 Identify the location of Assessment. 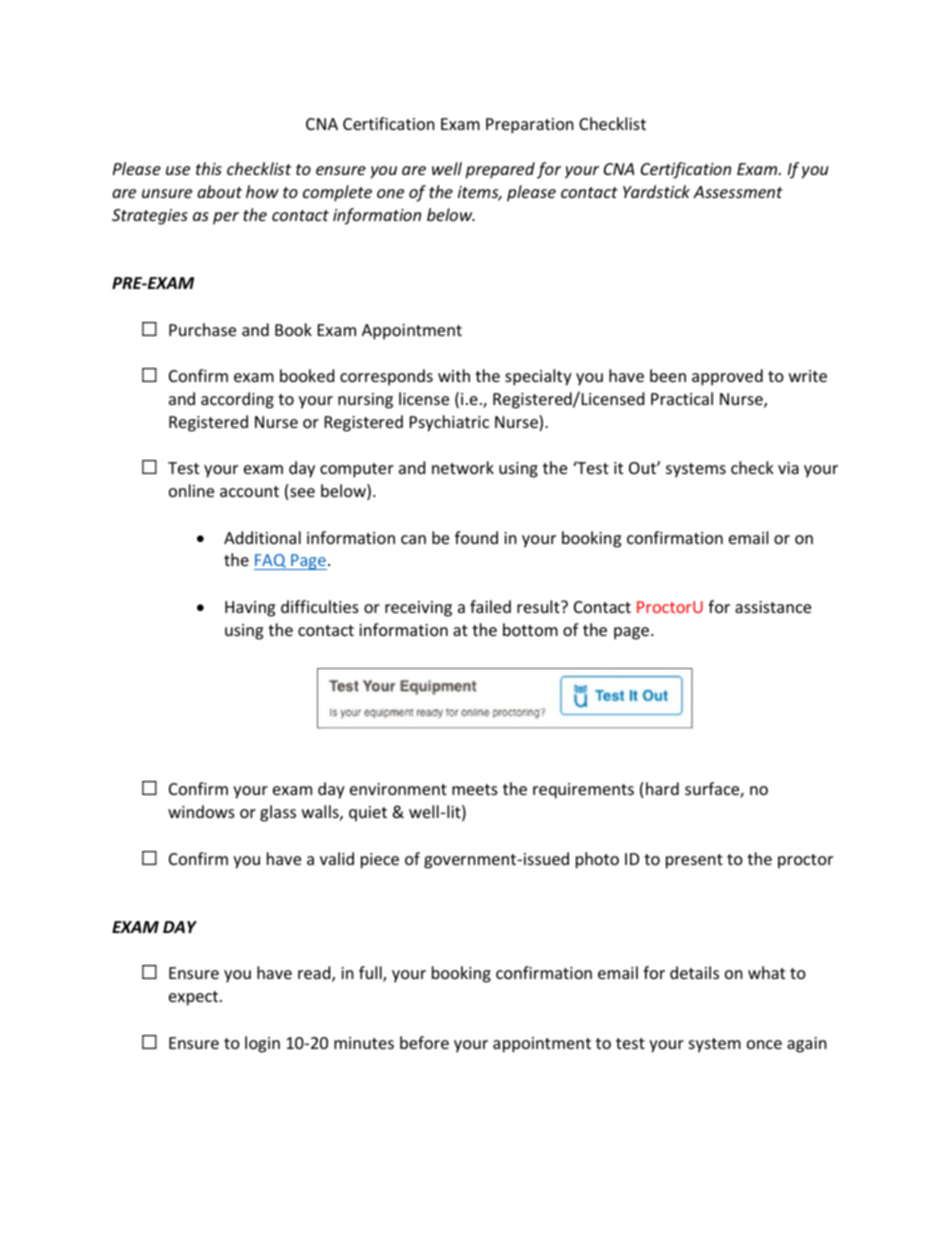
(738, 192).
